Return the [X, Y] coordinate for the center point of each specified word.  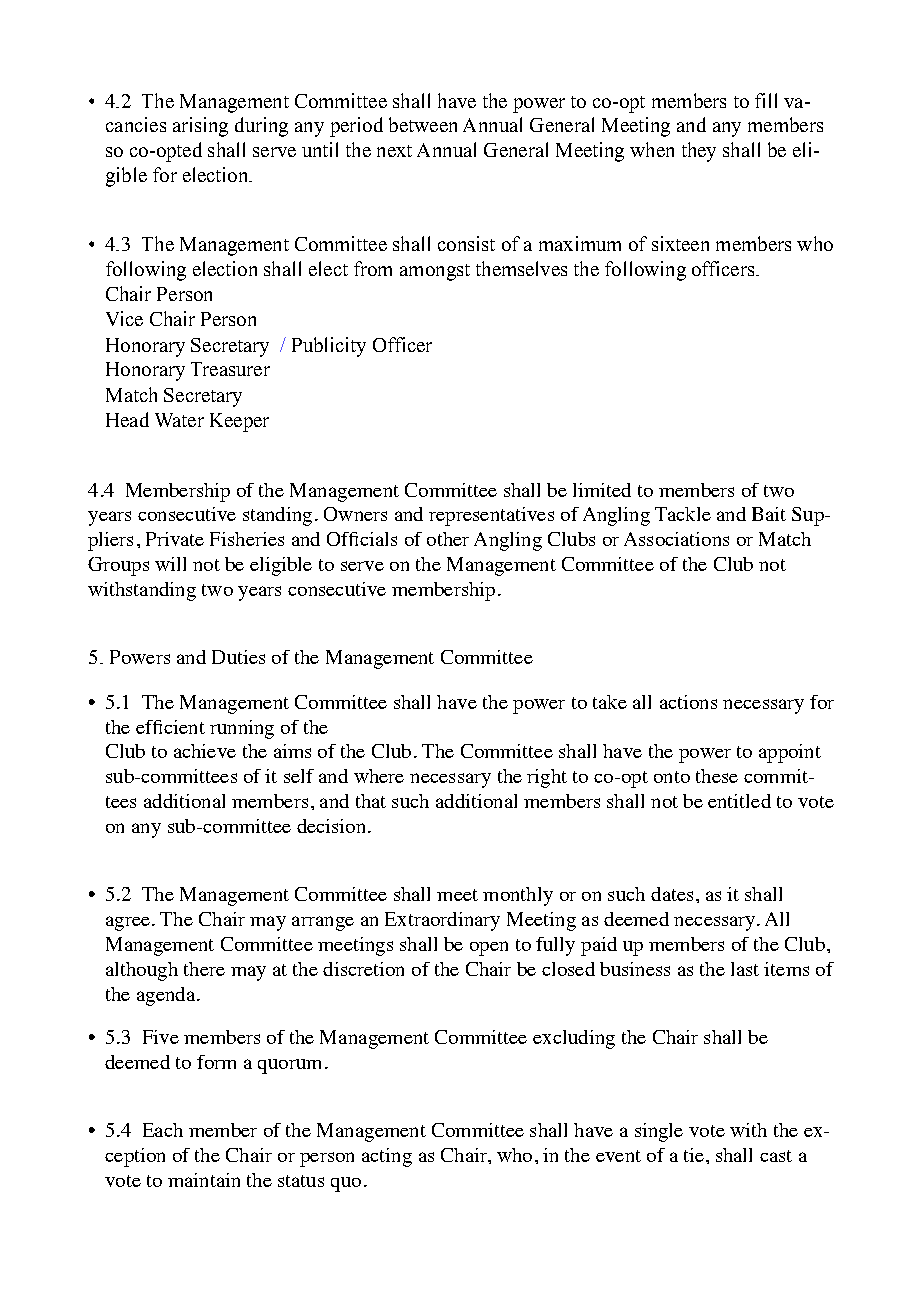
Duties [238, 657]
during [261, 127]
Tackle [683, 514]
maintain [204, 1180]
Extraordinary [442, 921]
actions [688, 702]
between [423, 124]
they [699, 152]
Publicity [329, 347]
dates [672, 894]
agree [128, 923]
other [448, 539]
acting [387, 1157]
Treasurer [230, 369]
